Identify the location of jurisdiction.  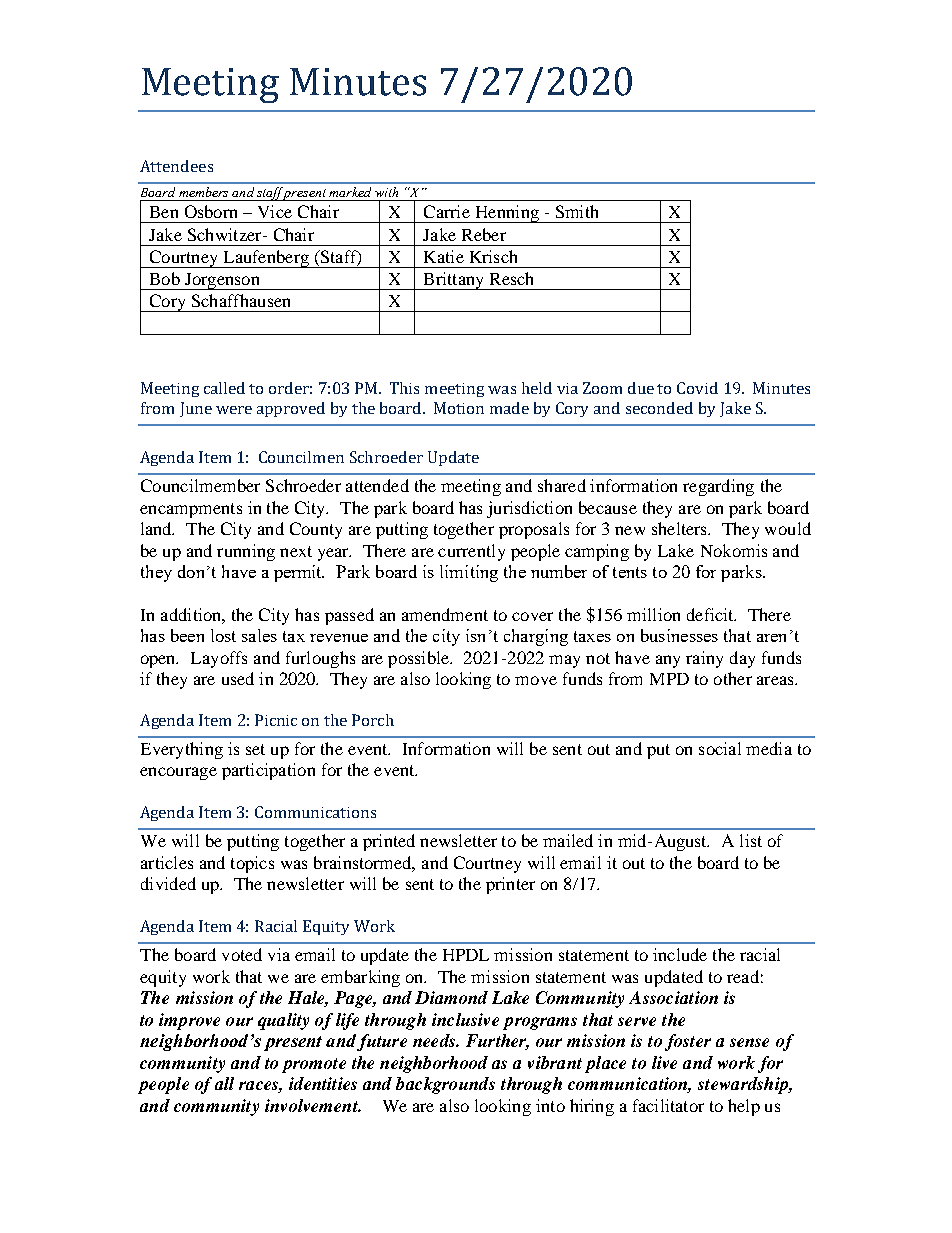
(529, 509).
